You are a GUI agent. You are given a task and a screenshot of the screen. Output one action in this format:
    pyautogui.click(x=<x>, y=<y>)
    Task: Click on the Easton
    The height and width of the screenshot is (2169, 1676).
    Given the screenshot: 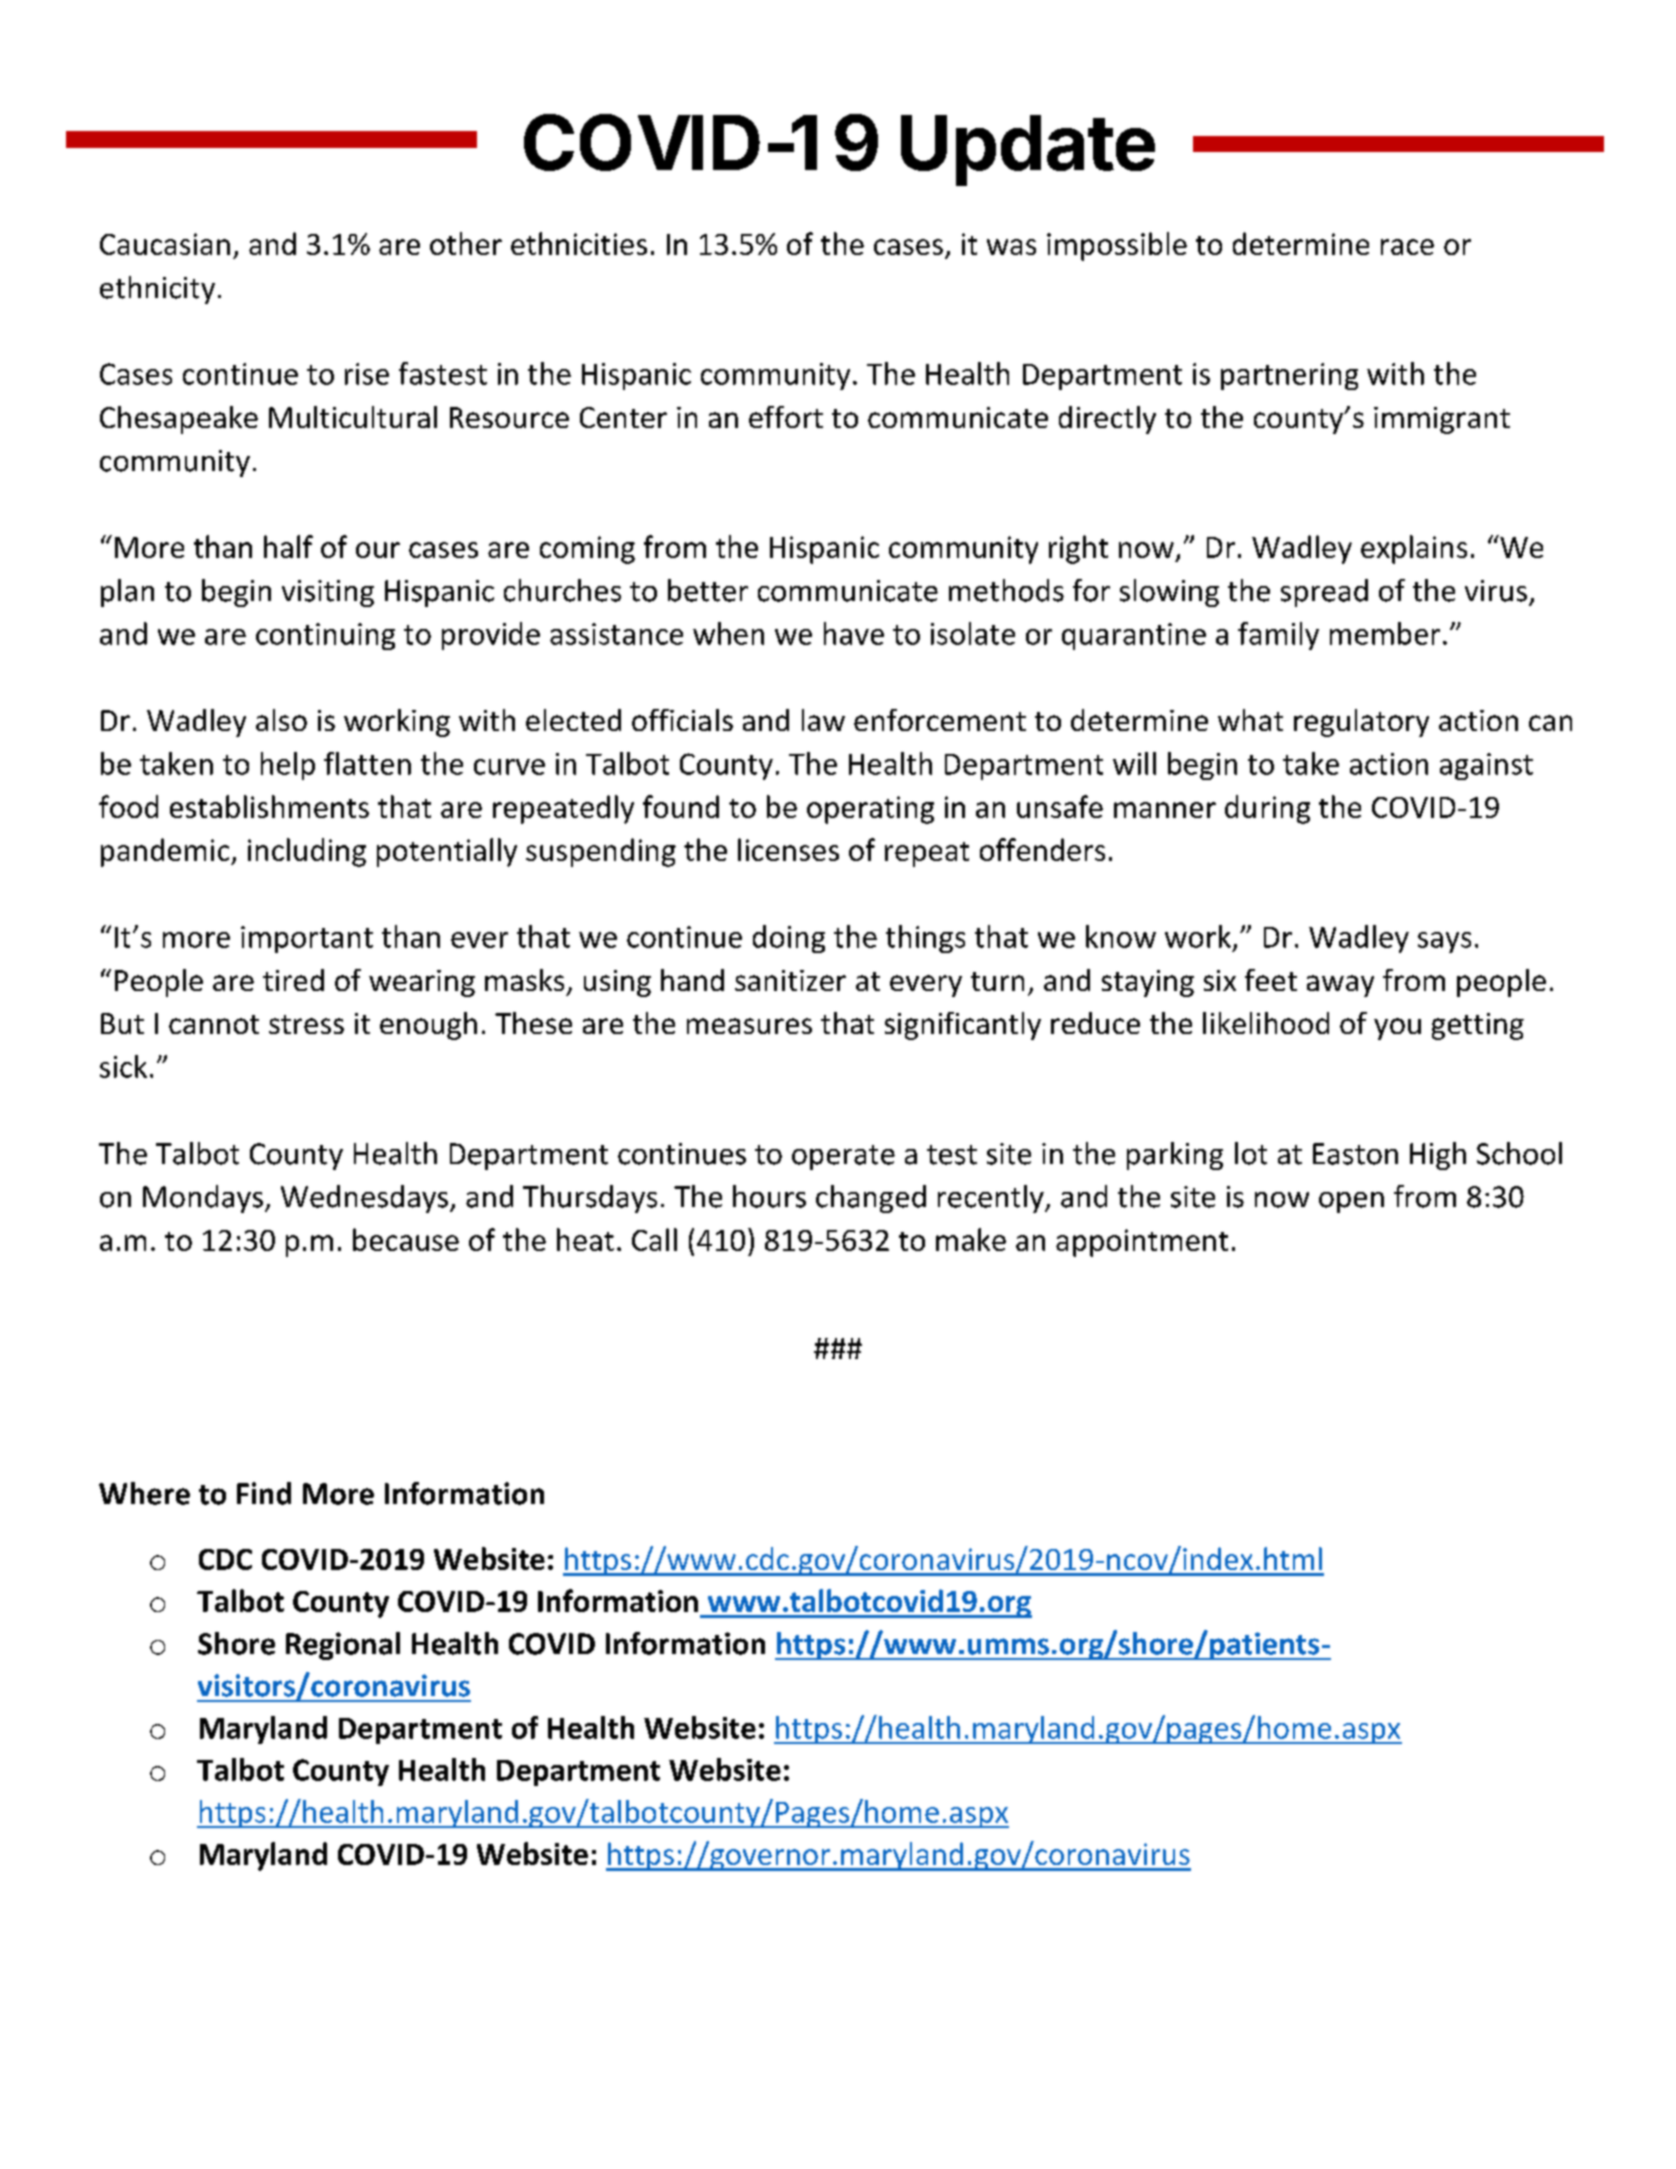 What is the action you would take?
    pyautogui.click(x=1355, y=1154)
